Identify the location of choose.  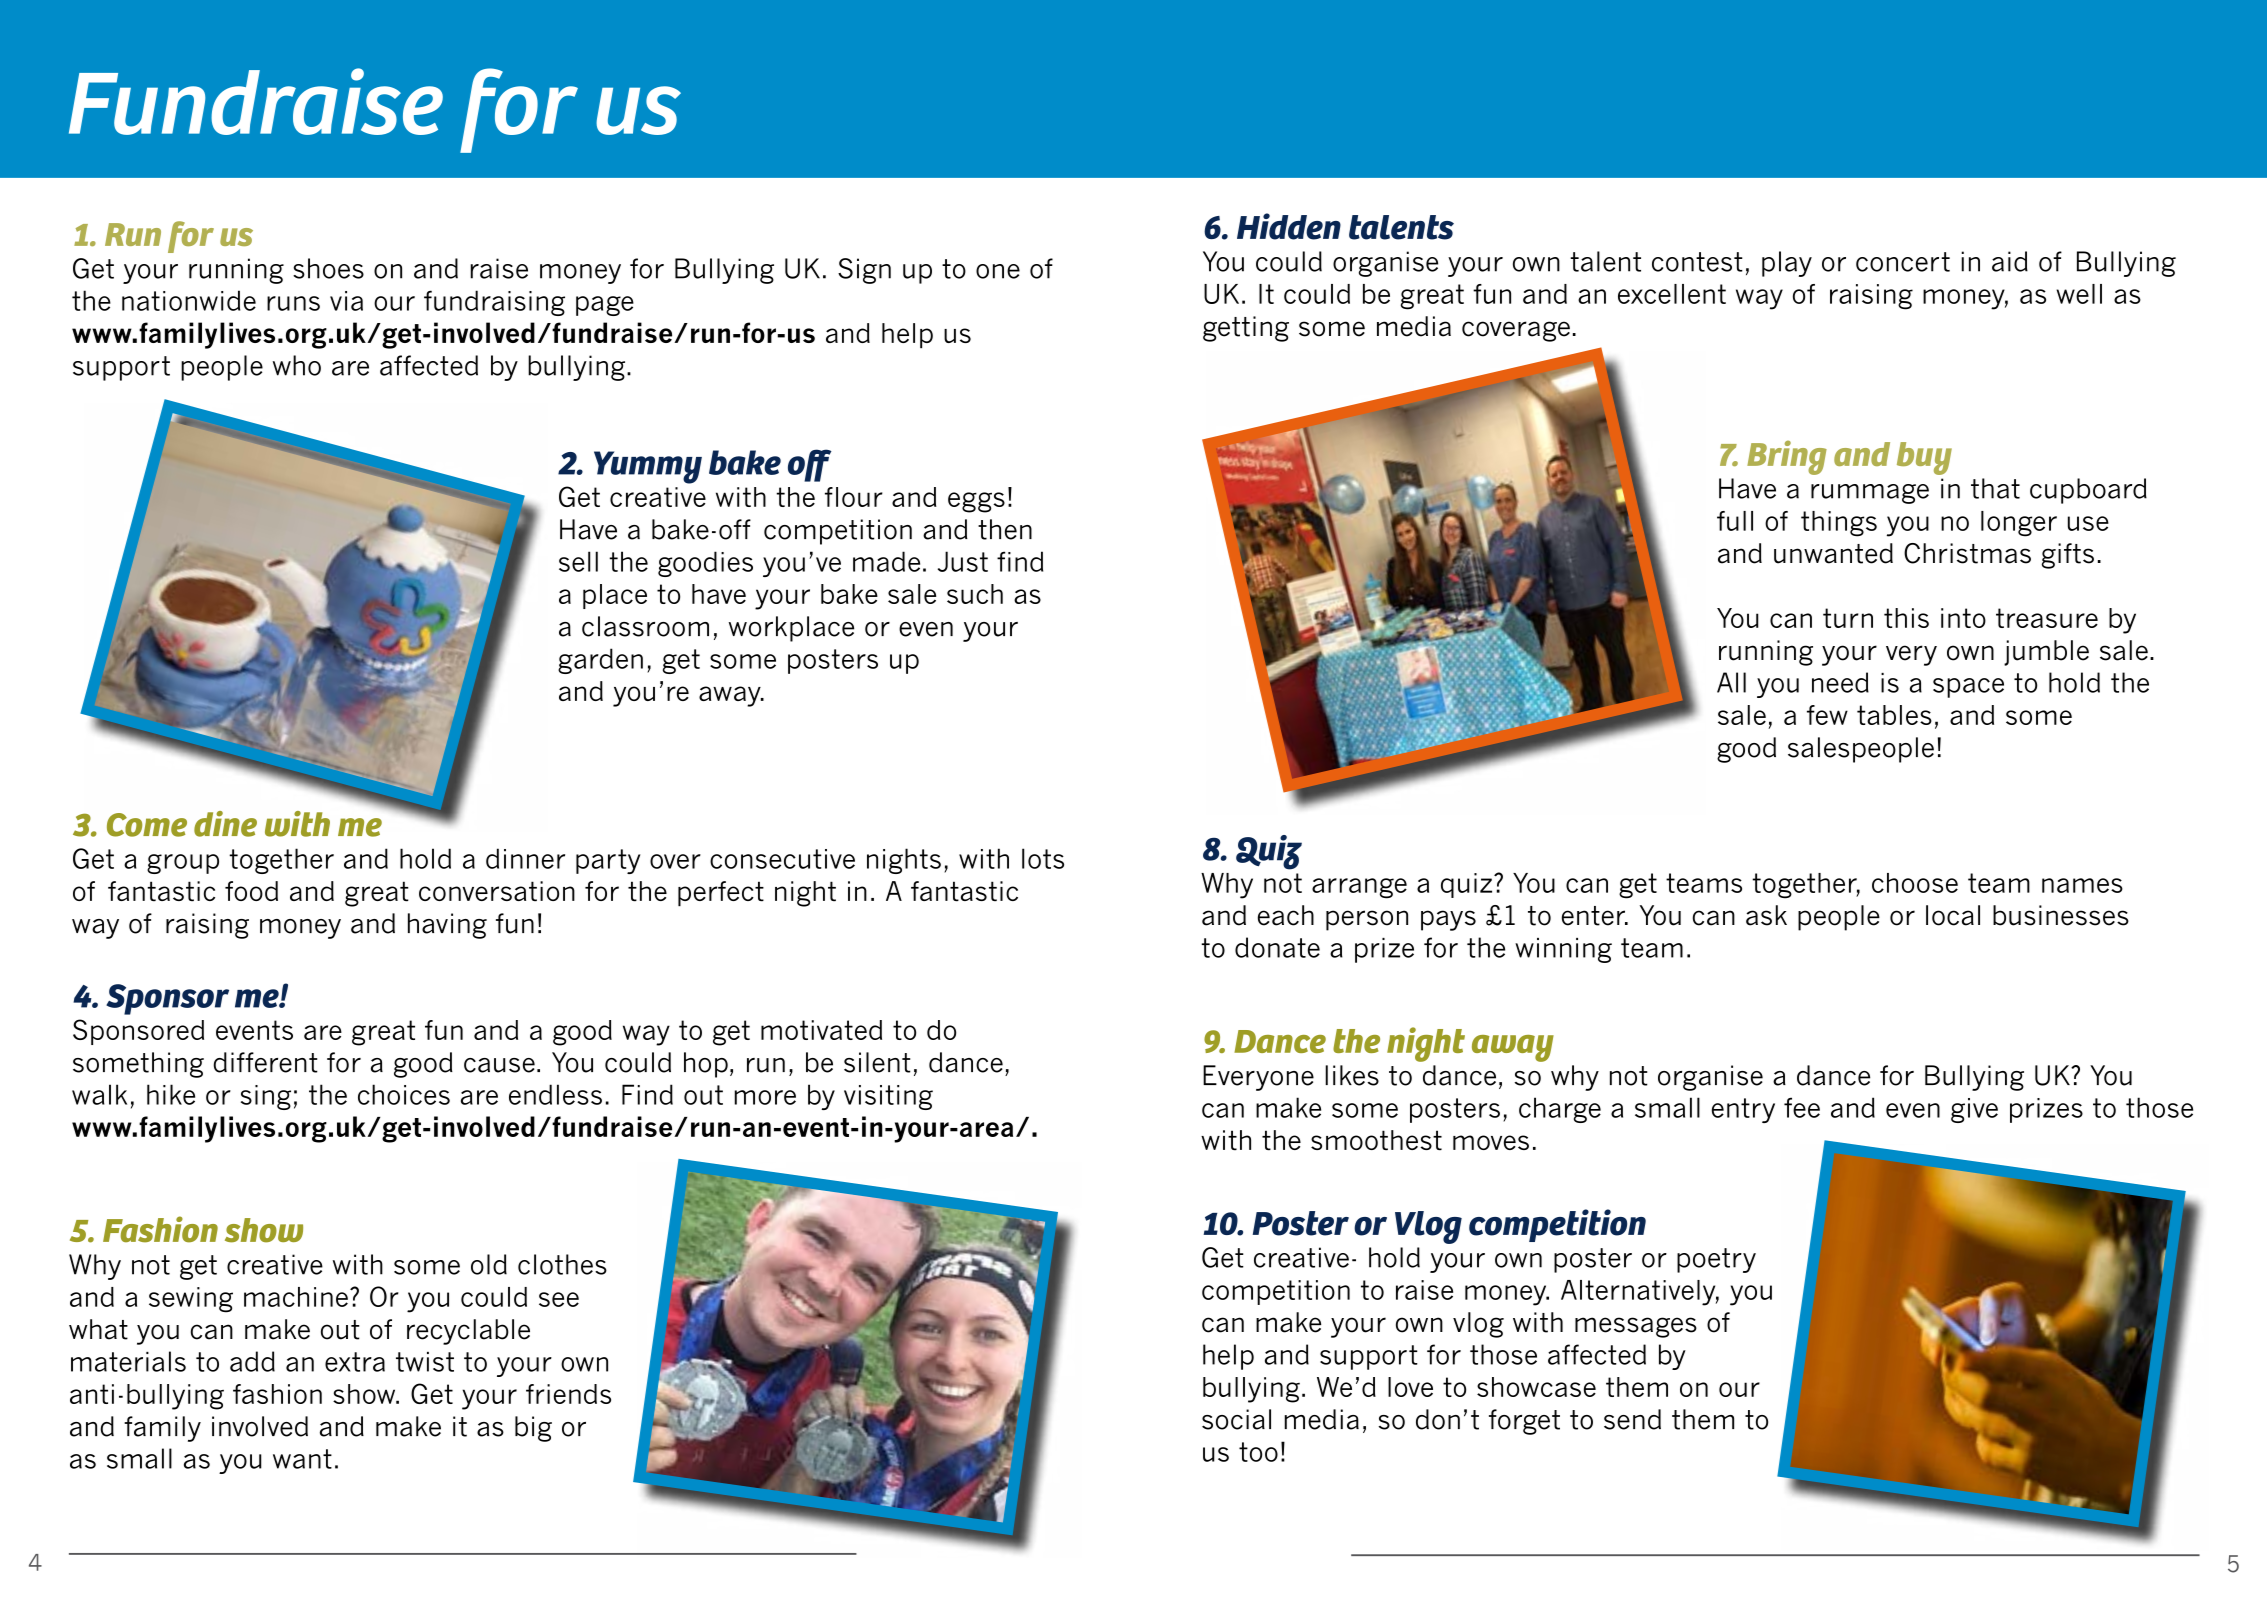
(1915, 883).
